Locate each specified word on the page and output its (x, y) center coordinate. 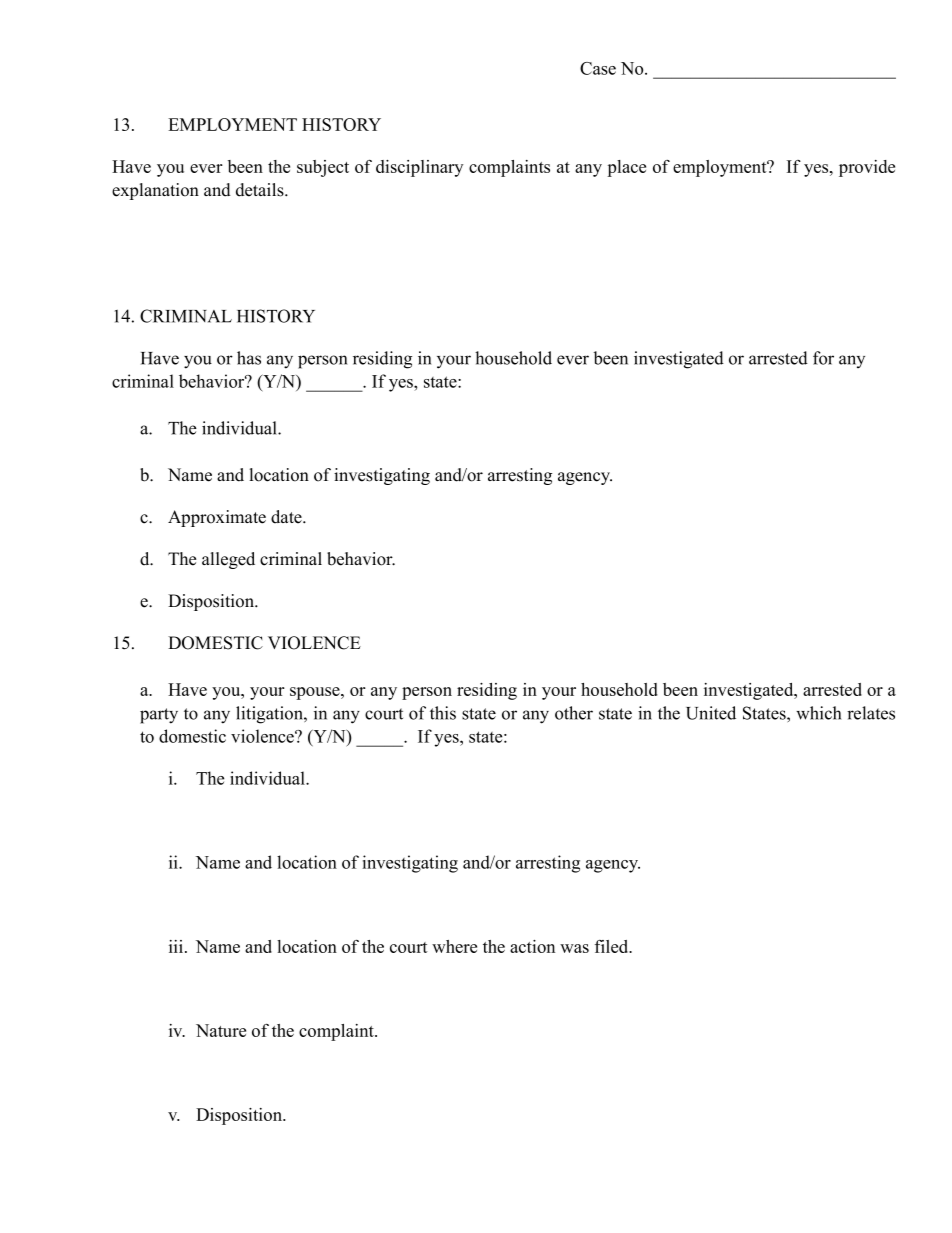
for (823, 358)
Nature (221, 1030)
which (818, 713)
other (574, 713)
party (159, 716)
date (287, 517)
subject (323, 168)
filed (613, 946)
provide (867, 168)
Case (598, 68)
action (532, 946)
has (249, 358)
